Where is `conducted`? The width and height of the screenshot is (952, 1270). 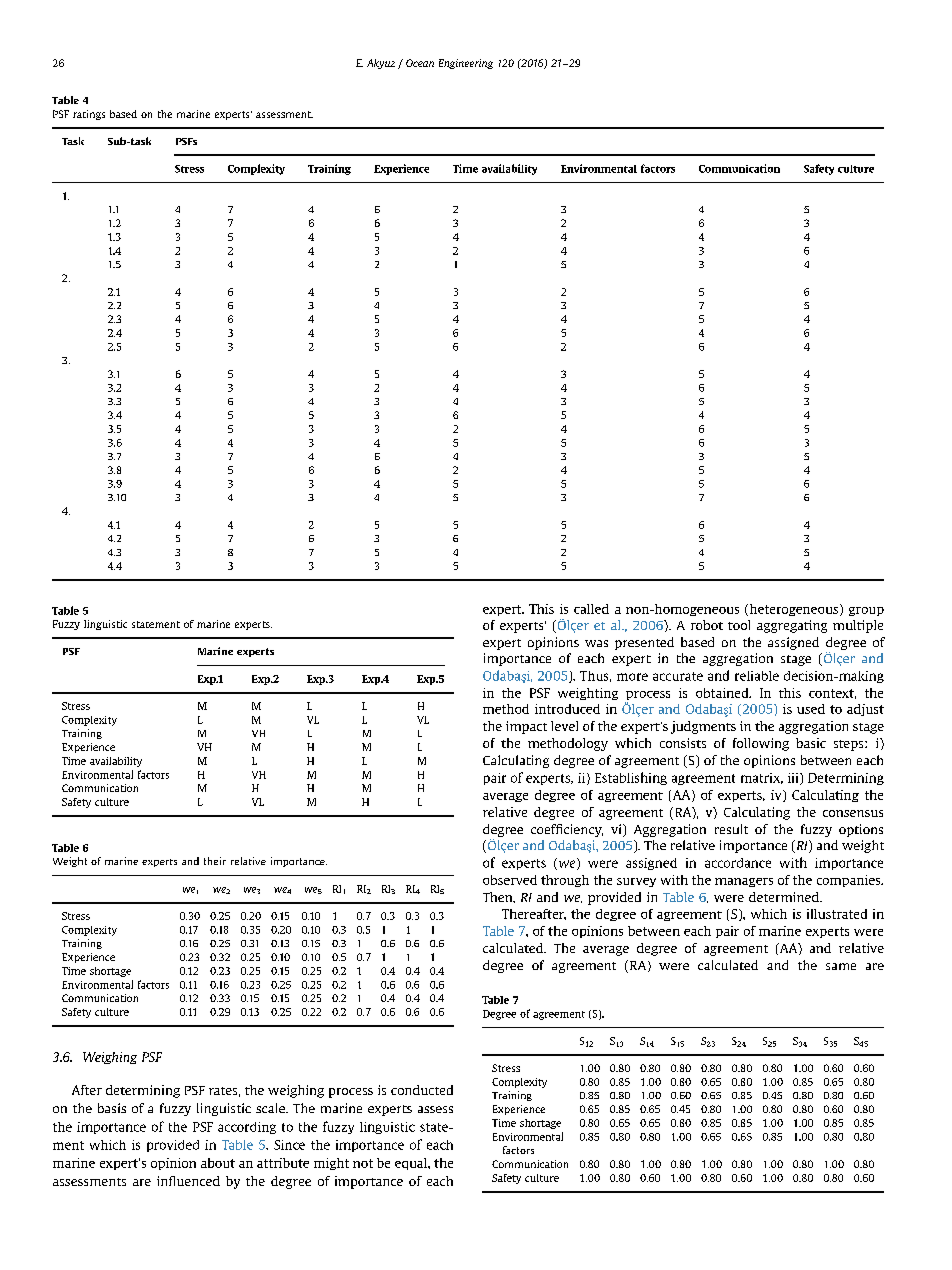 conducted is located at coordinates (422, 1090).
